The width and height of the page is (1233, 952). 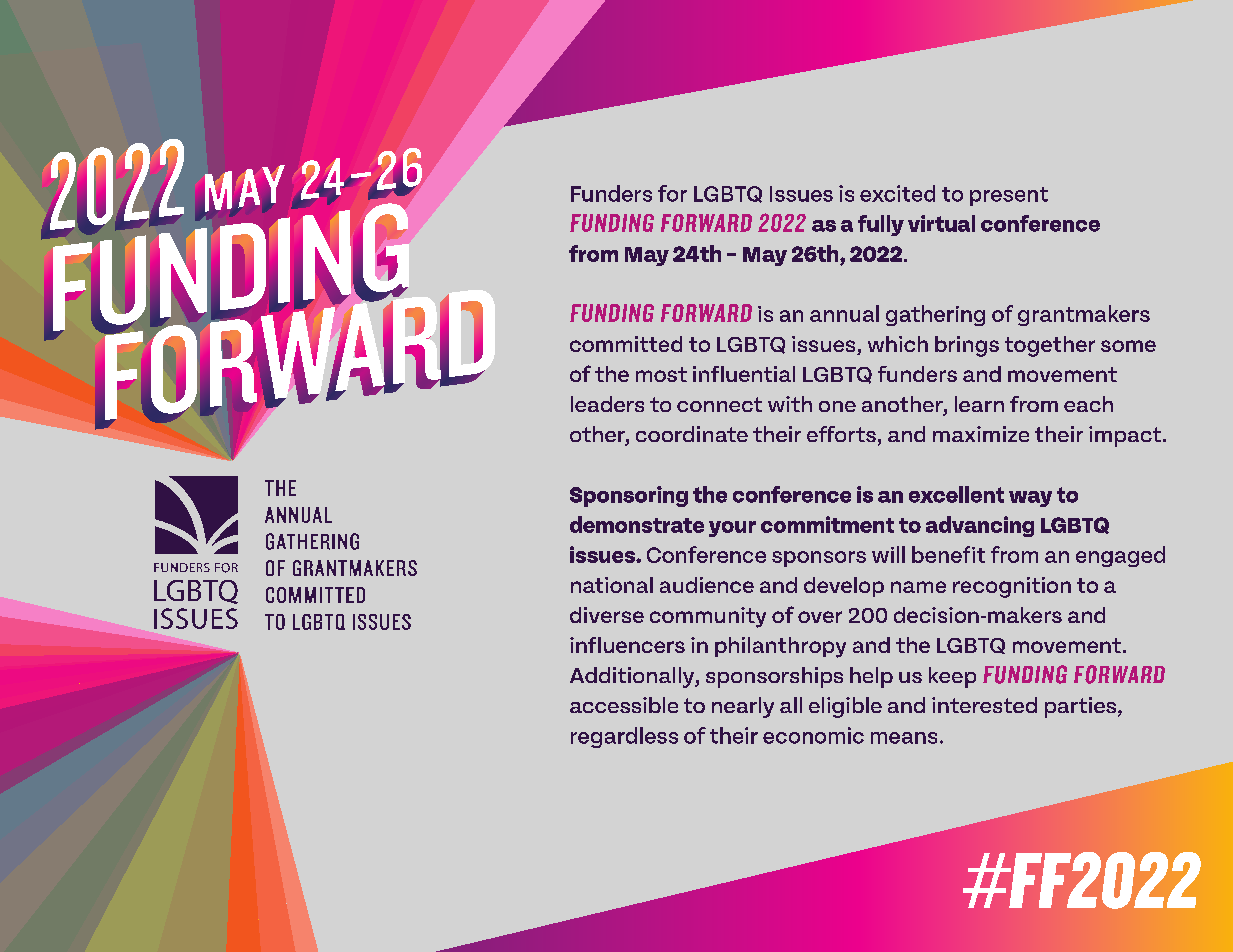 I want to click on each, so click(x=1088, y=404).
